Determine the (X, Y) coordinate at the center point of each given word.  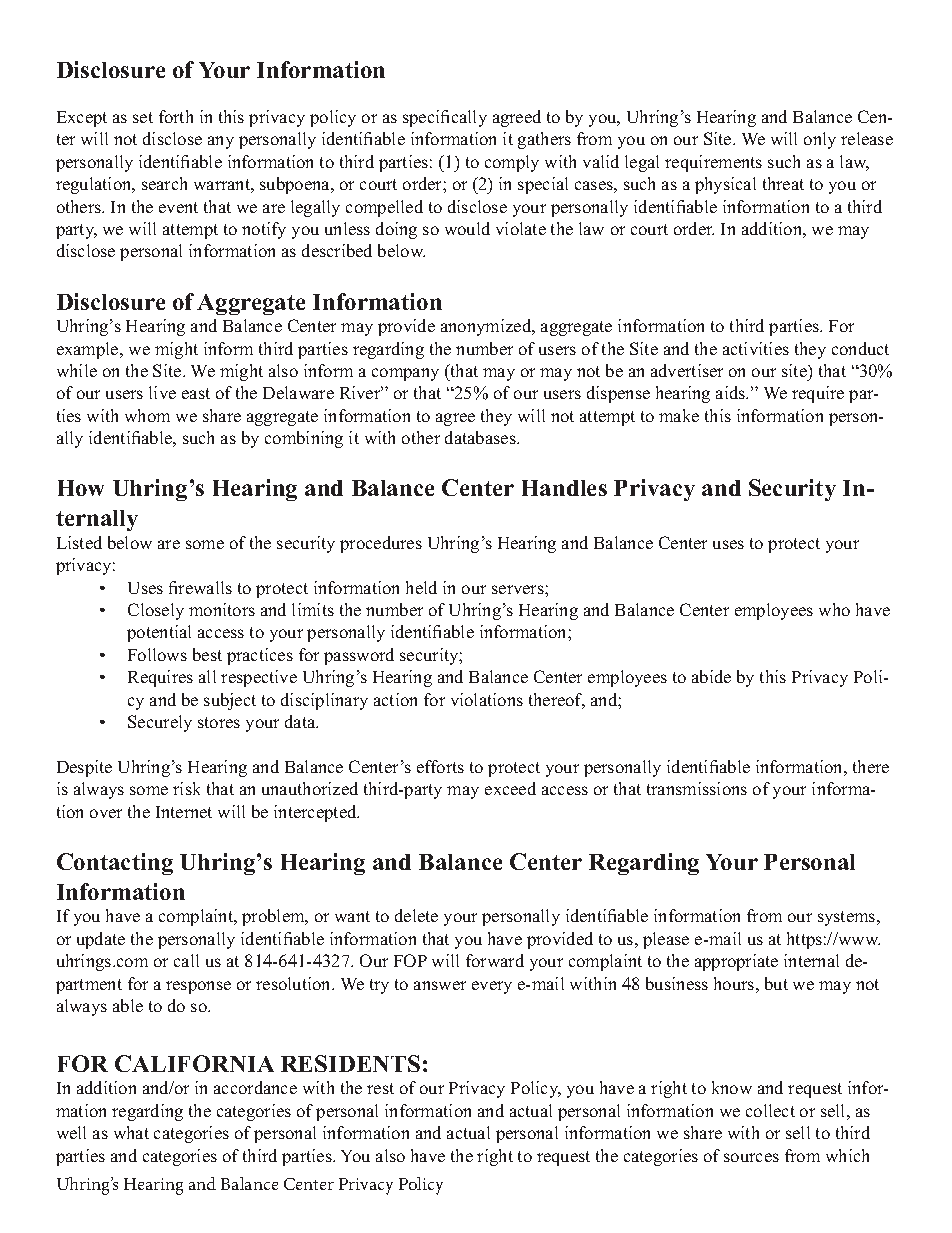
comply (512, 163)
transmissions (697, 788)
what (131, 1132)
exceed (510, 788)
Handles (564, 488)
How (81, 488)
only (820, 140)
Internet (184, 812)
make (679, 415)
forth (176, 116)
